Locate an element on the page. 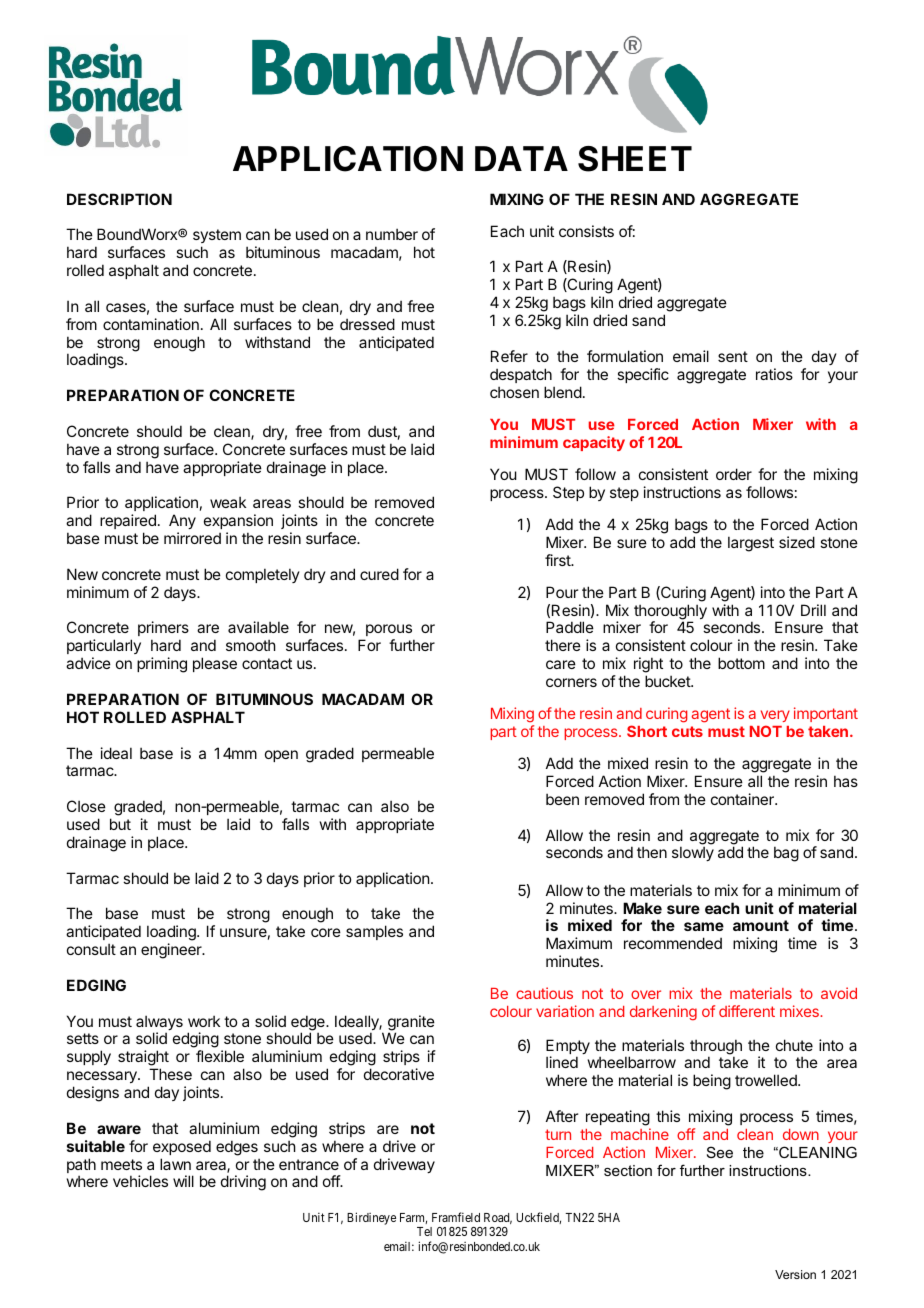 The width and height of the page is (924, 1308). DESCRIPTION is located at coordinates (119, 199).
